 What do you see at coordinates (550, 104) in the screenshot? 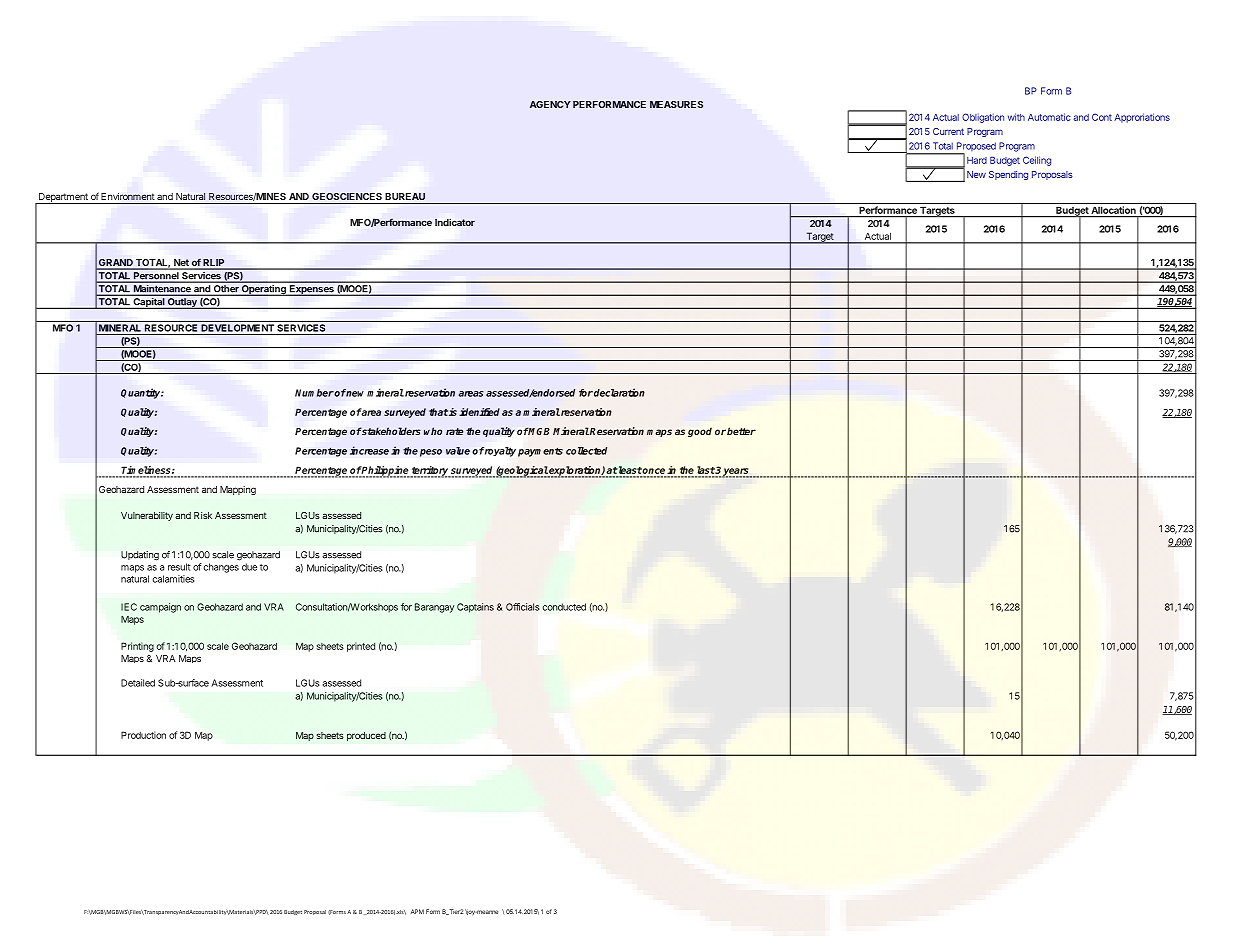
I see `AGENCY` at bounding box center [550, 104].
